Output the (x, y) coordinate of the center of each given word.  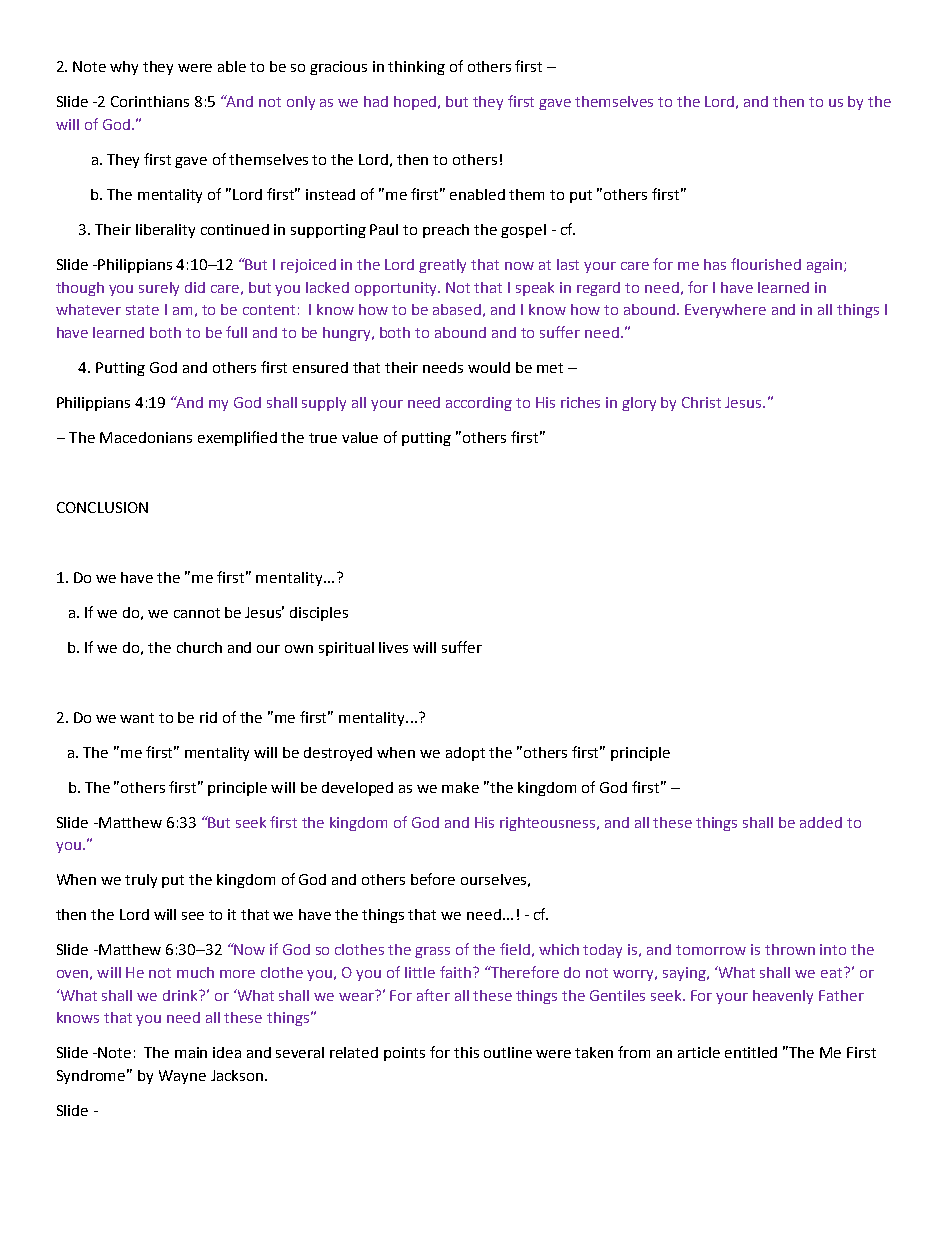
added (821, 822)
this (466, 1052)
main (191, 1052)
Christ (701, 402)
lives (393, 647)
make (460, 787)
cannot (197, 613)
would (489, 367)
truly (141, 881)
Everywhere (725, 311)
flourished (766, 264)
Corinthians (150, 101)
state (142, 310)
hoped (416, 103)
